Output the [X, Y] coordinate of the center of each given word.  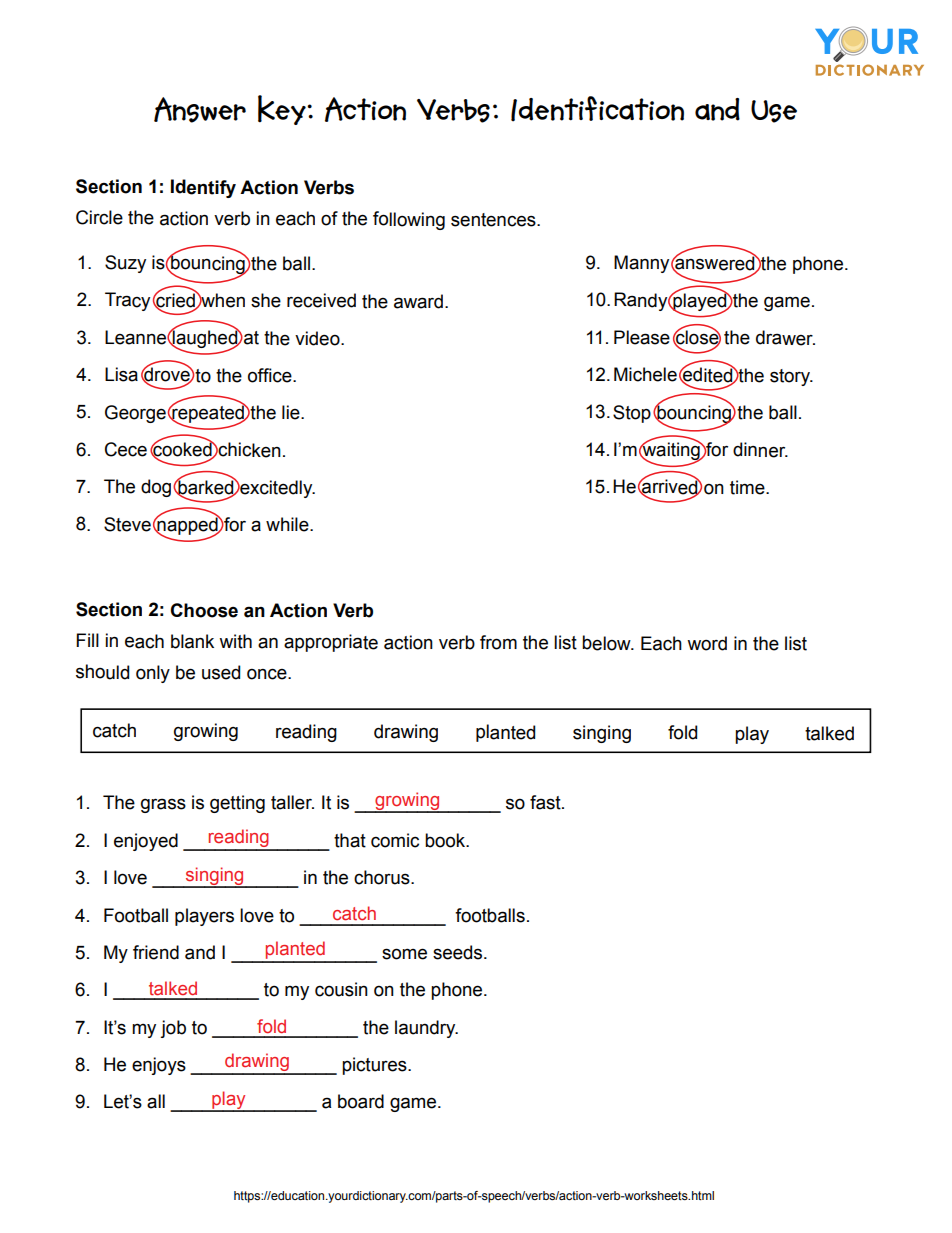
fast [546, 802]
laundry [426, 1029]
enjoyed [146, 842]
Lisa [121, 374]
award [418, 301]
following [409, 220]
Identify [203, 188]
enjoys [159, 1066]
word [707, 643]
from [498, 642]
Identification [597, 109]
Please [642, 337]
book [446, 840]
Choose [204, 610]
